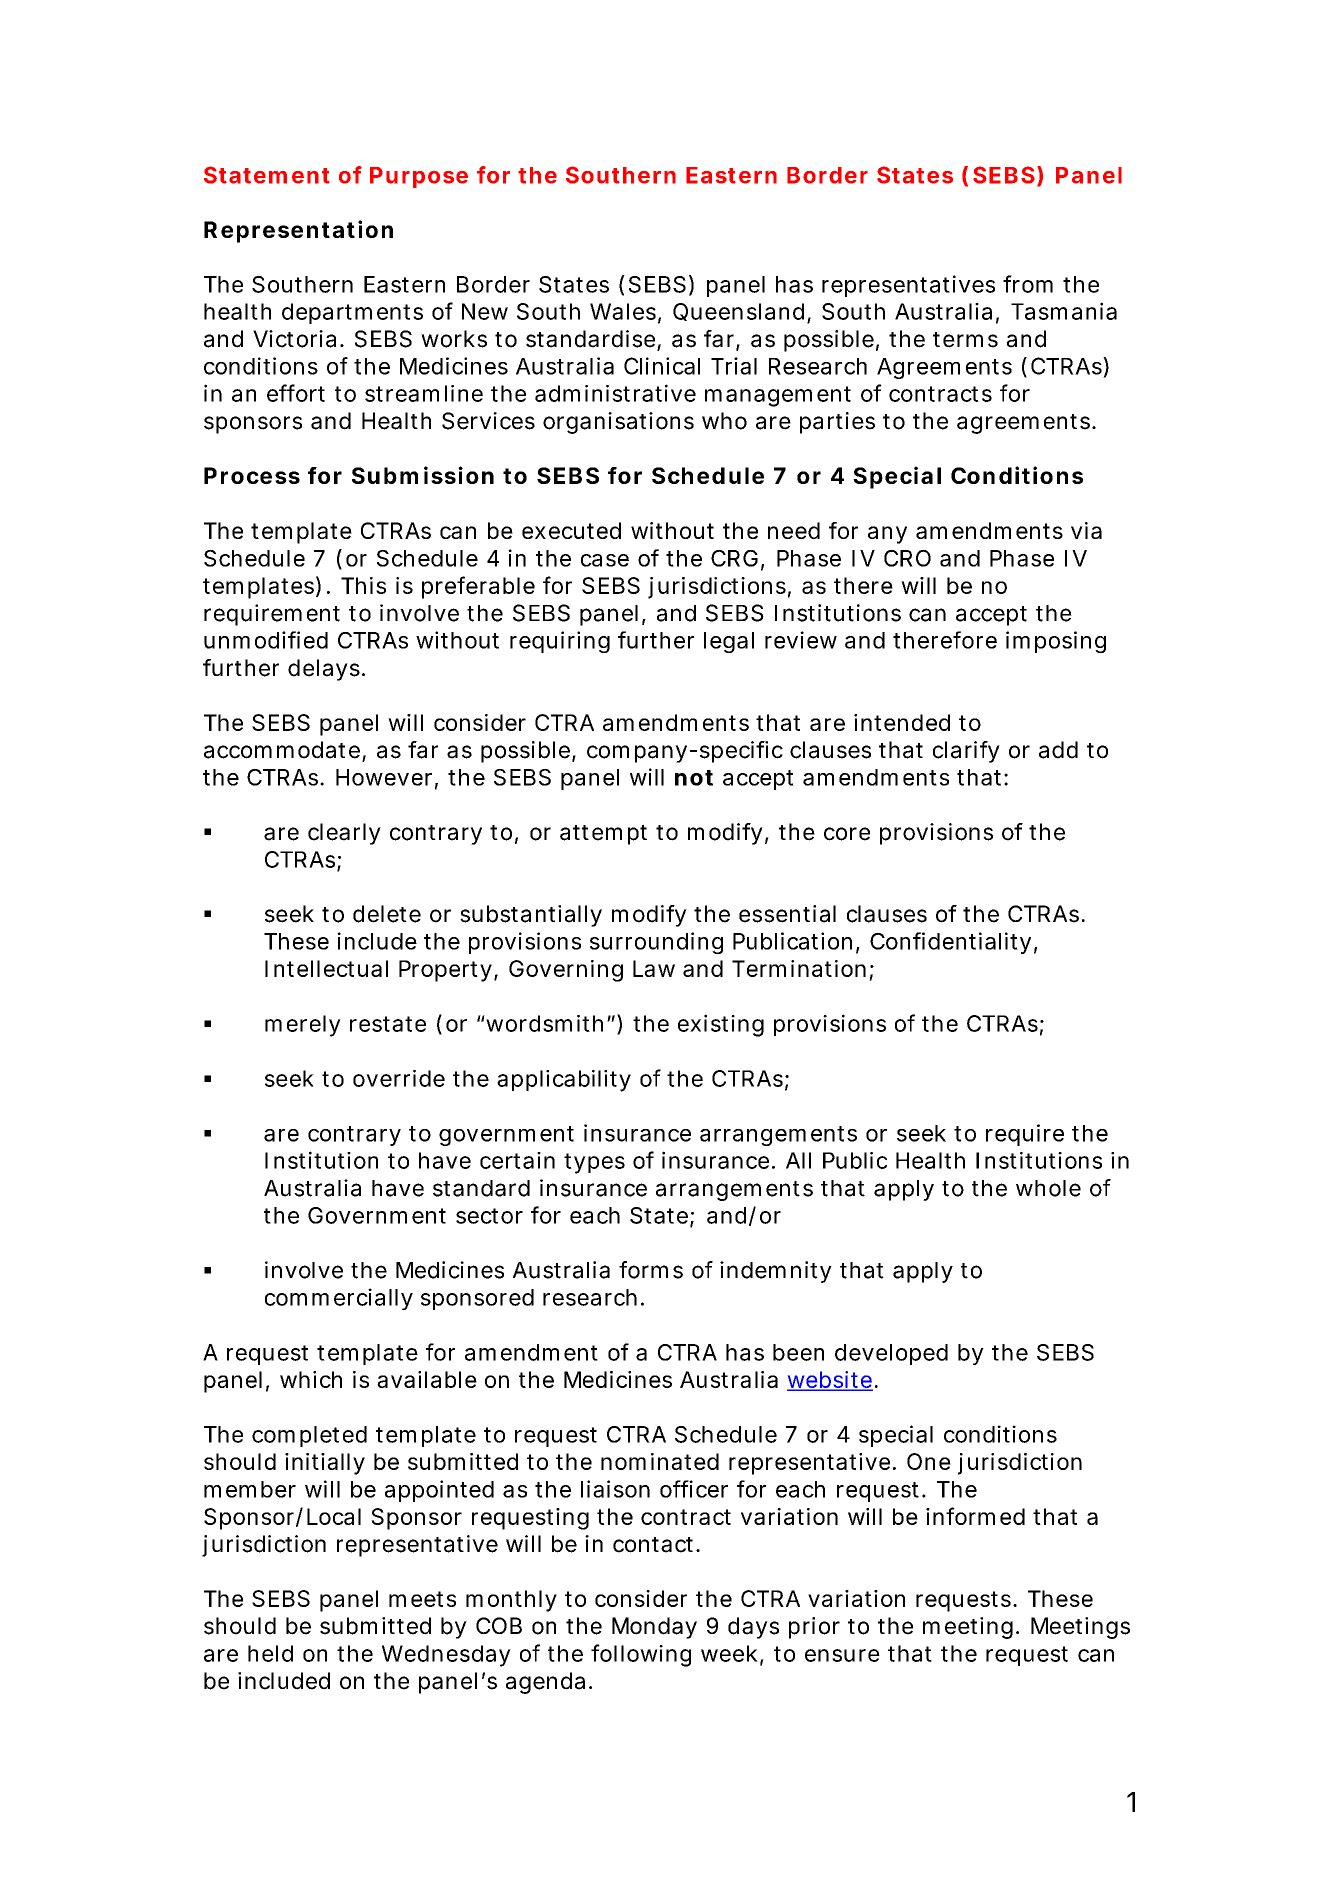 The width and height of the screenshot is (1343, 1899). Describe the element at coordinates (729, 642) in the screenshot. I see `legal` at that location.
